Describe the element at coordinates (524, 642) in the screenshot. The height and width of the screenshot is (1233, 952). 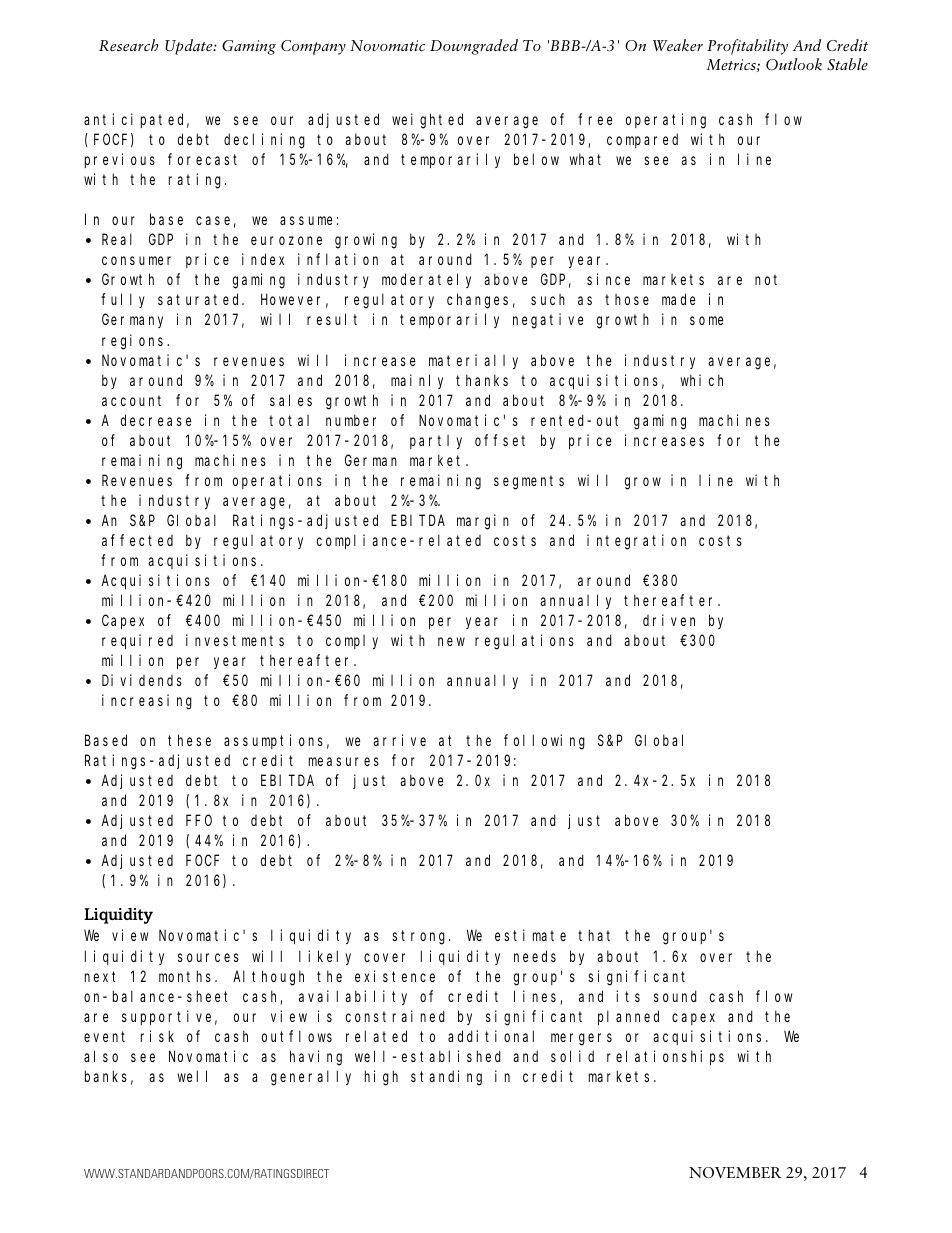
I see `regulations` at that location.
